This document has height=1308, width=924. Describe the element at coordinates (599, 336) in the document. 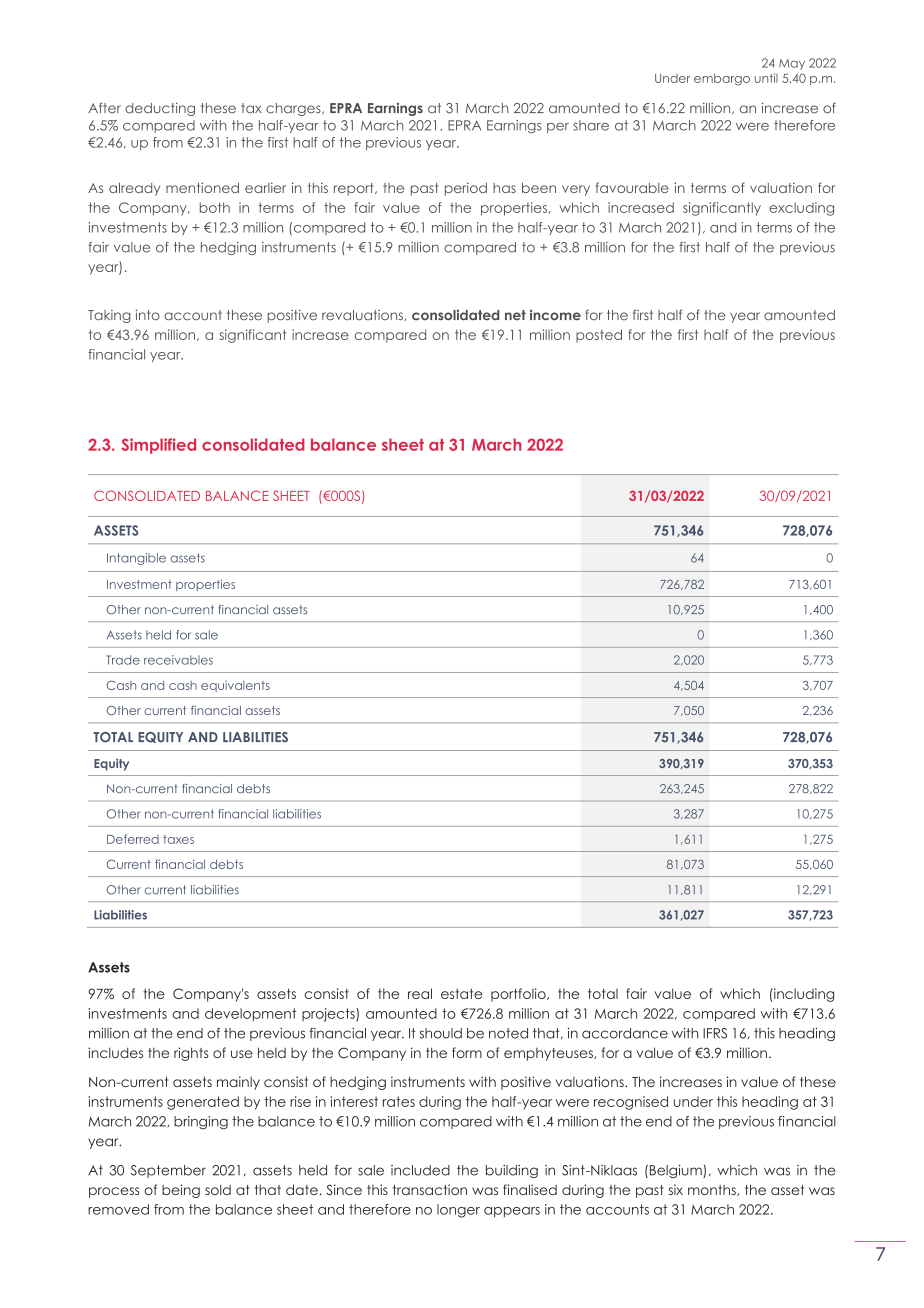

I see `posted` at that location.
